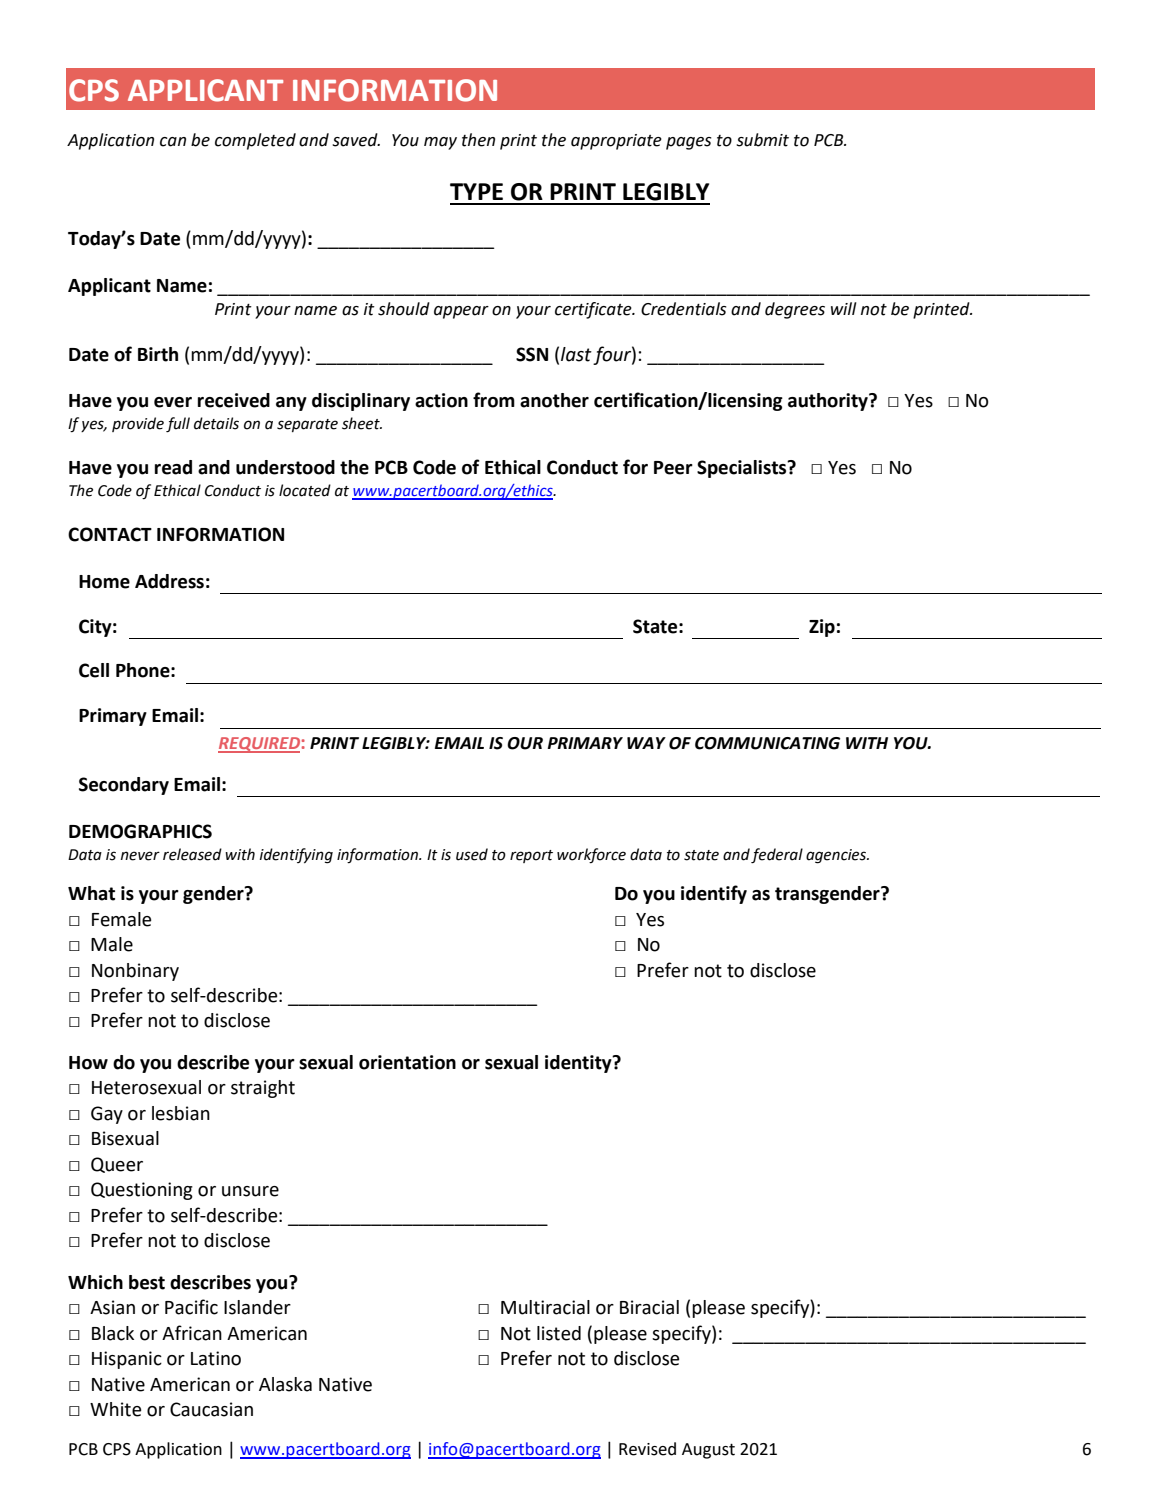 The width and height of the screenshot is (1160, 1501). I want to click on completed, so click(255, 141).
